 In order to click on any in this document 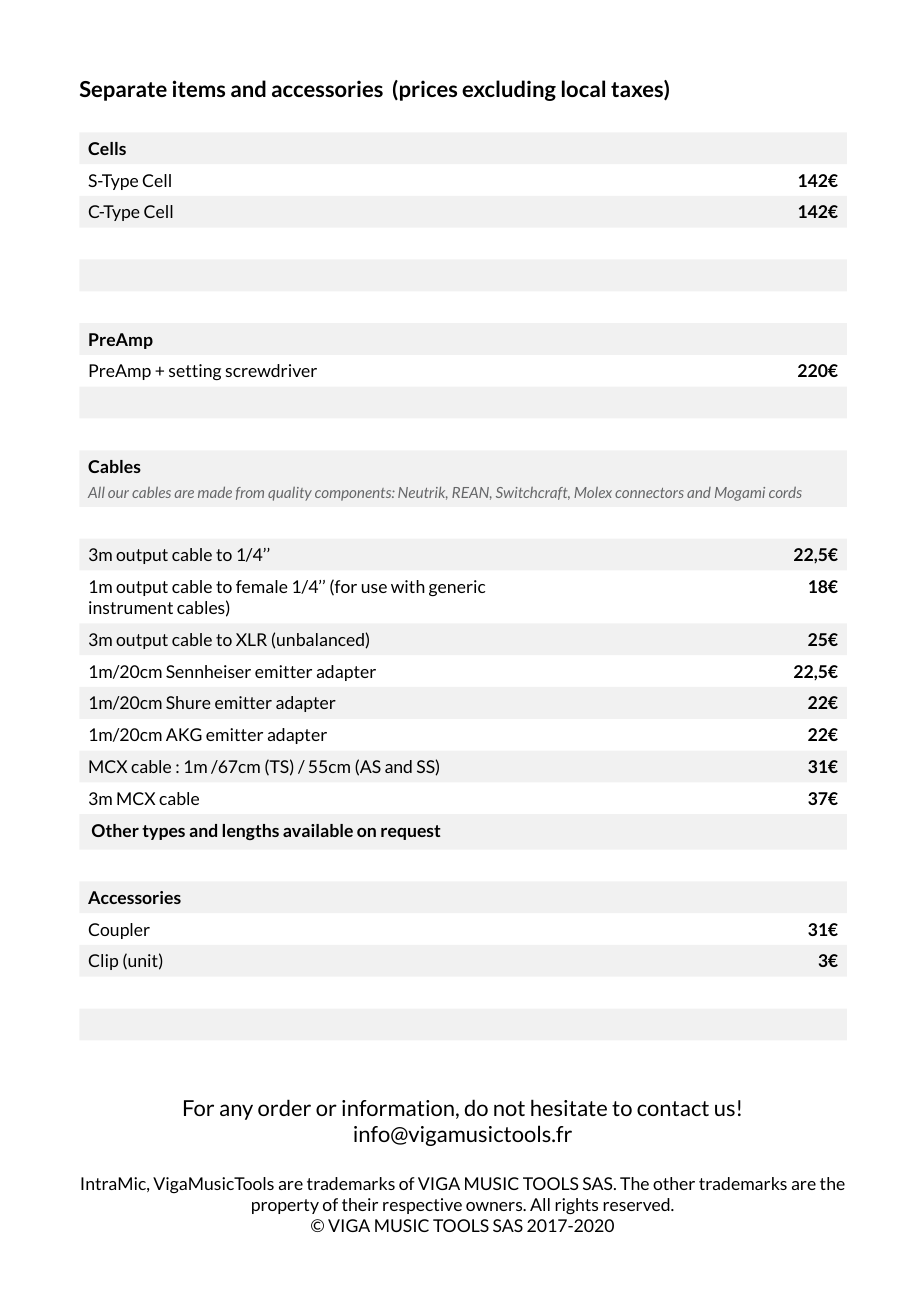, I will do `click(236, 1112)`.
